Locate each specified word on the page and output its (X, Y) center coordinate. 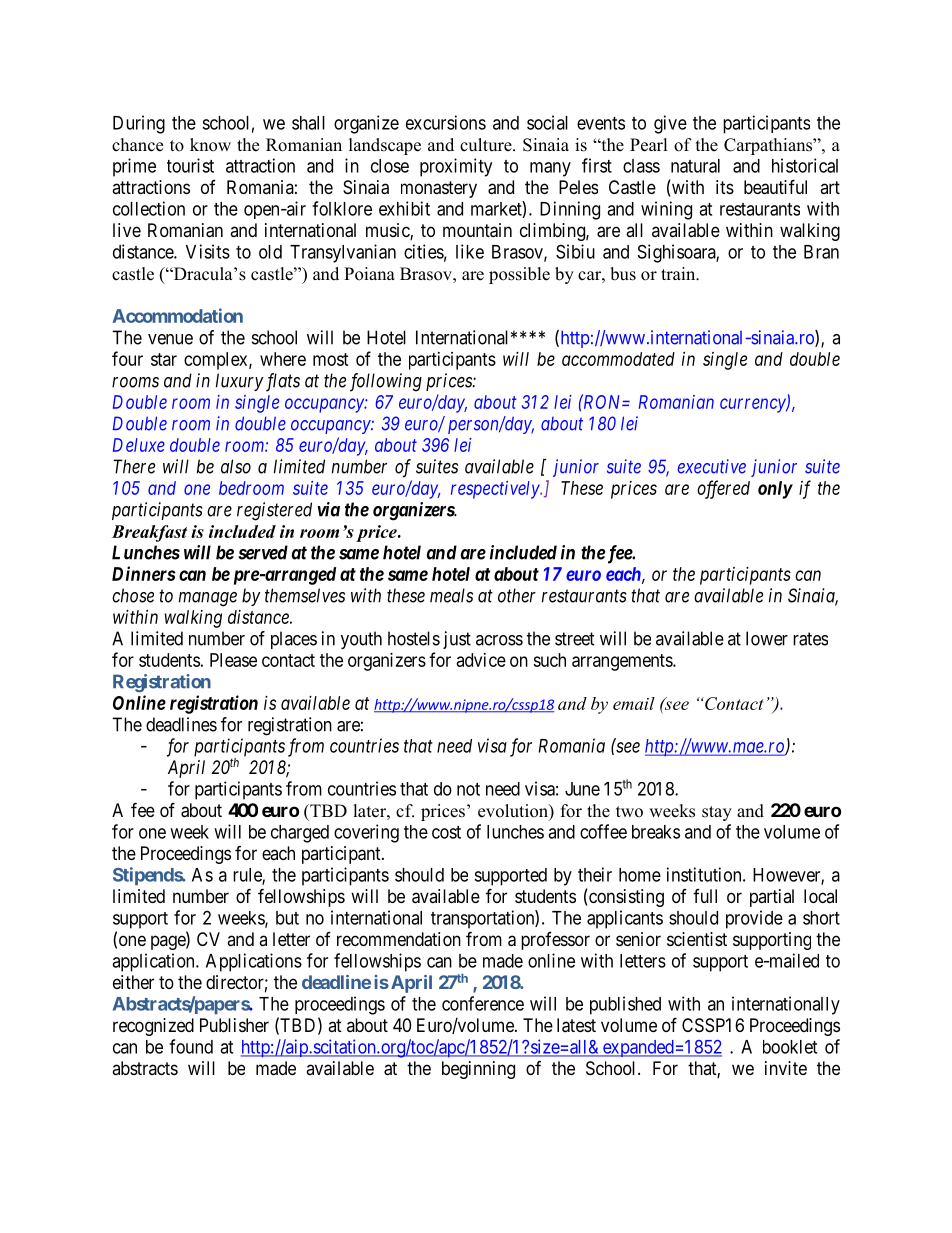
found (191, 1046)
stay (717, 813)
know (210, 145)
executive (712, 466)
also (236, 466)
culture (487, 145)
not (468, 789)
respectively (496, 490)
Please (233, 660)
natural (695, 166)
